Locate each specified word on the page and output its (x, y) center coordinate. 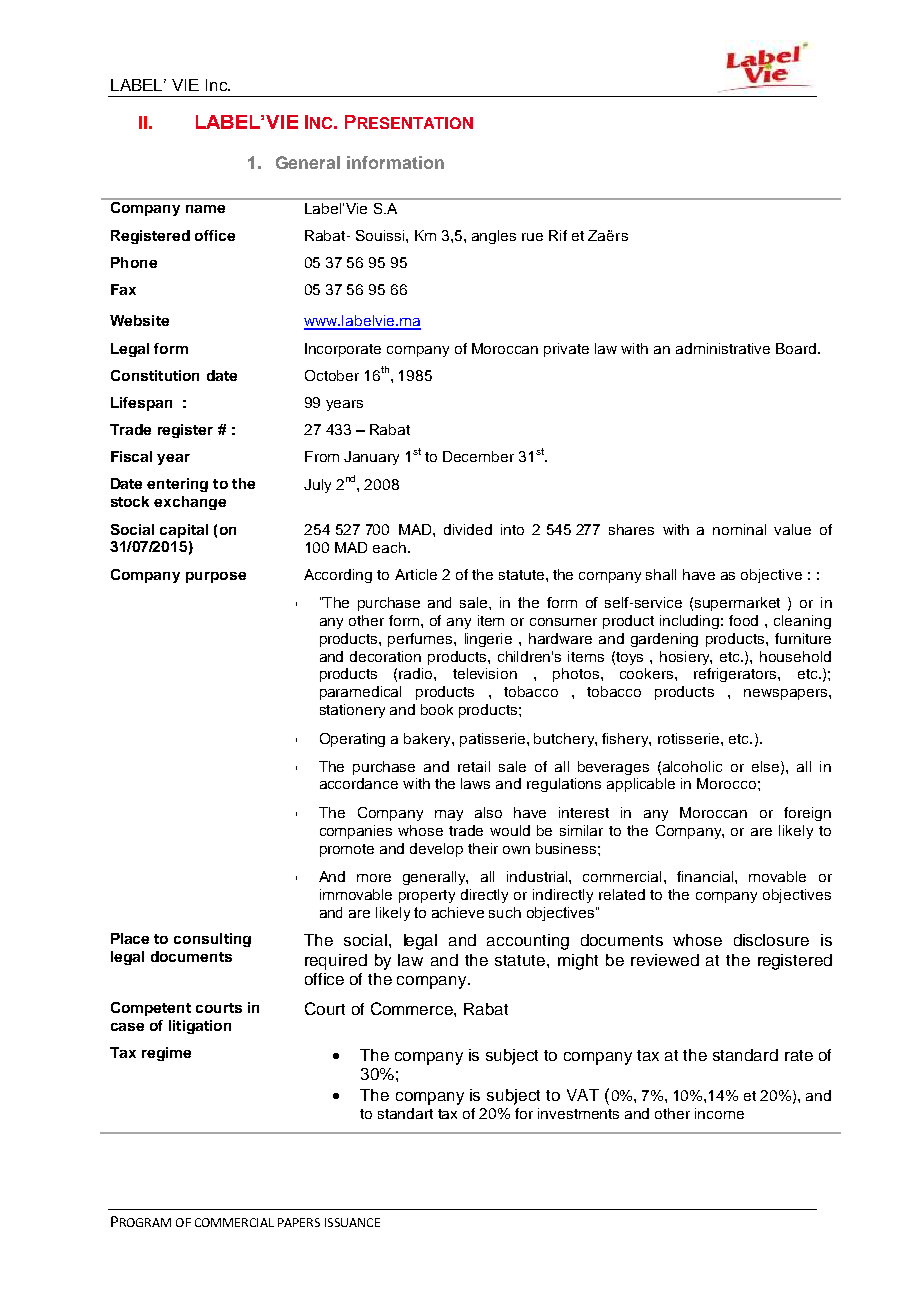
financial (706, 876)
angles (494, 237)
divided (468, 529)
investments (578, 1113)
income (719, 1113)
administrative (723, 348)
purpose (216, 577)
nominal (739, 529)
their (483, 848)
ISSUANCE (352, 1222)
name (205, 209)
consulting (212, 940)
